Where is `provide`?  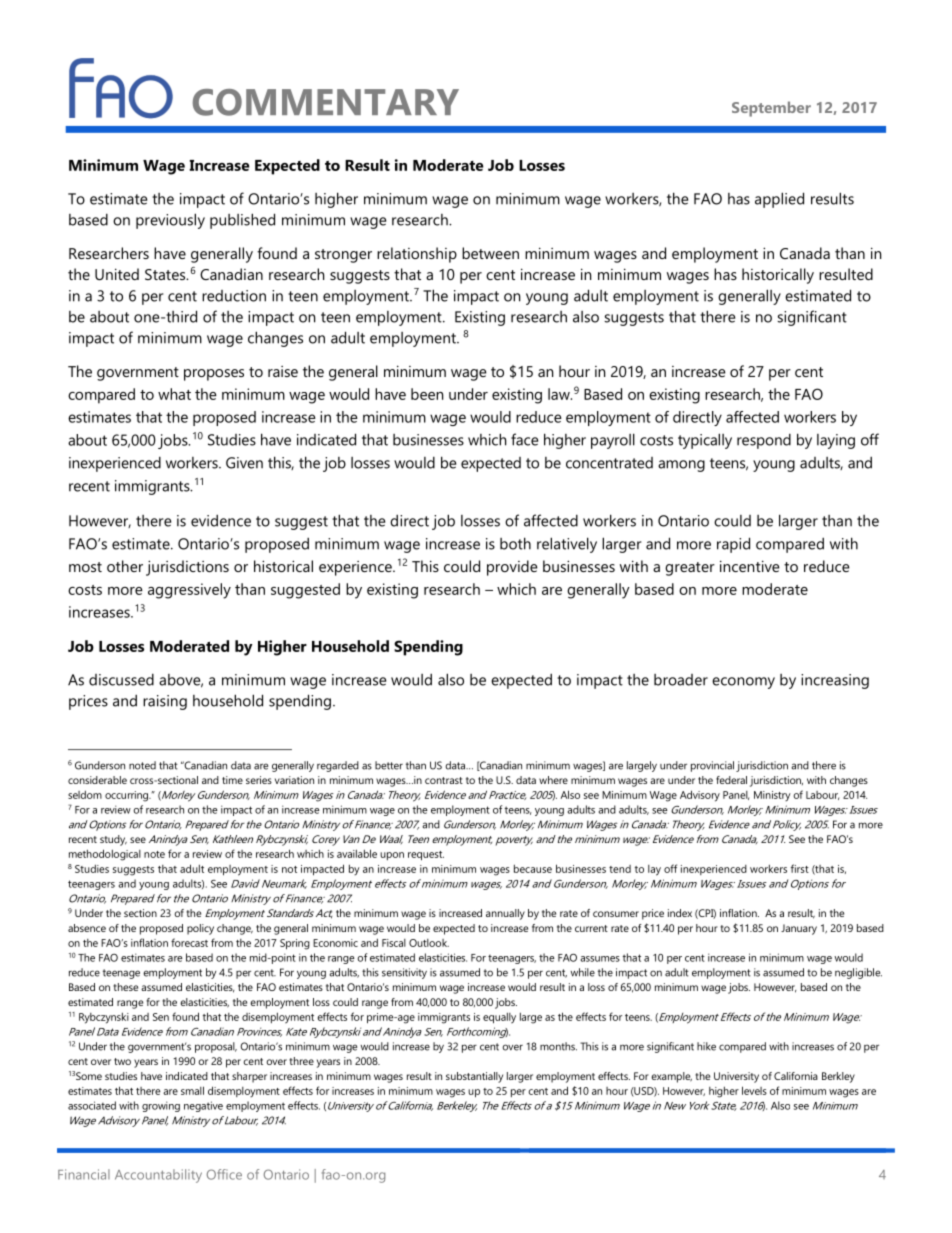
provide is located at coordinates (512, 568).
